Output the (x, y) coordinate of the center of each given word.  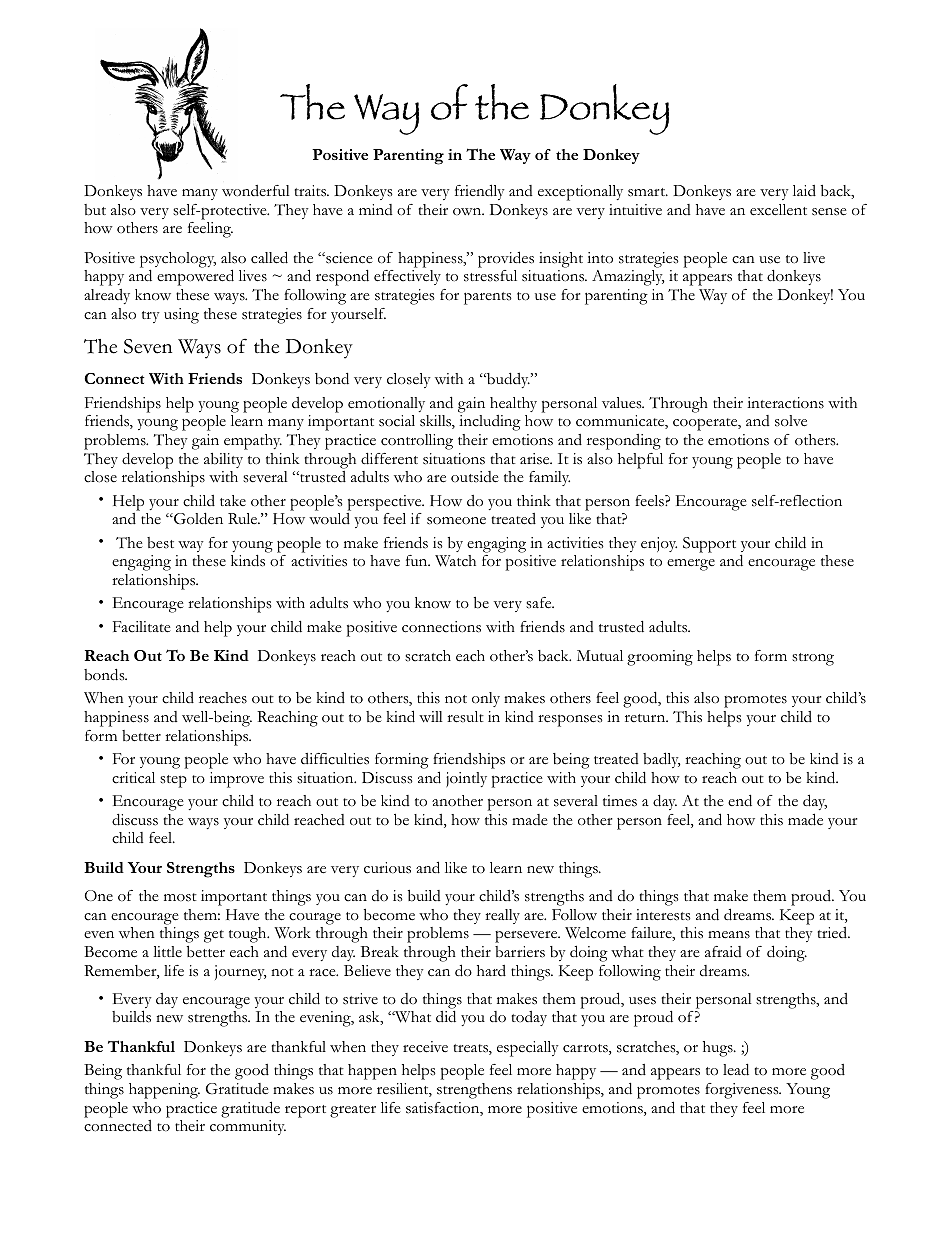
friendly (480, 192)
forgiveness (743, 1091)
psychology (178, 260)
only (486, 699)
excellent (778, 210)
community (248, 1127)
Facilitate (142, 627)
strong (813, 659)
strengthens (474, 1091)
